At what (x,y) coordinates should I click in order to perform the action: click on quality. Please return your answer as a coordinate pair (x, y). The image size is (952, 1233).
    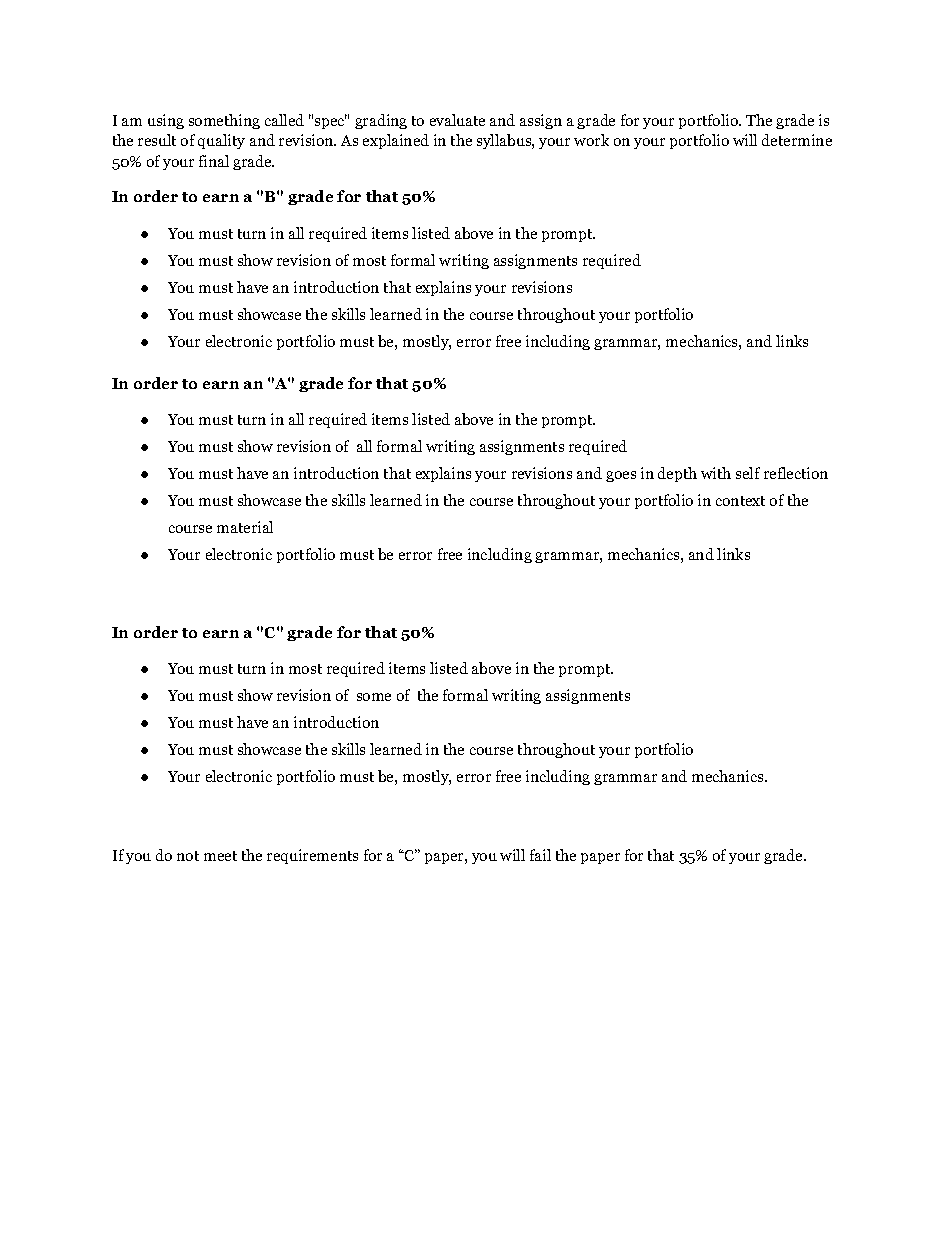
    Looking at the image, I should click on (221, 141).
